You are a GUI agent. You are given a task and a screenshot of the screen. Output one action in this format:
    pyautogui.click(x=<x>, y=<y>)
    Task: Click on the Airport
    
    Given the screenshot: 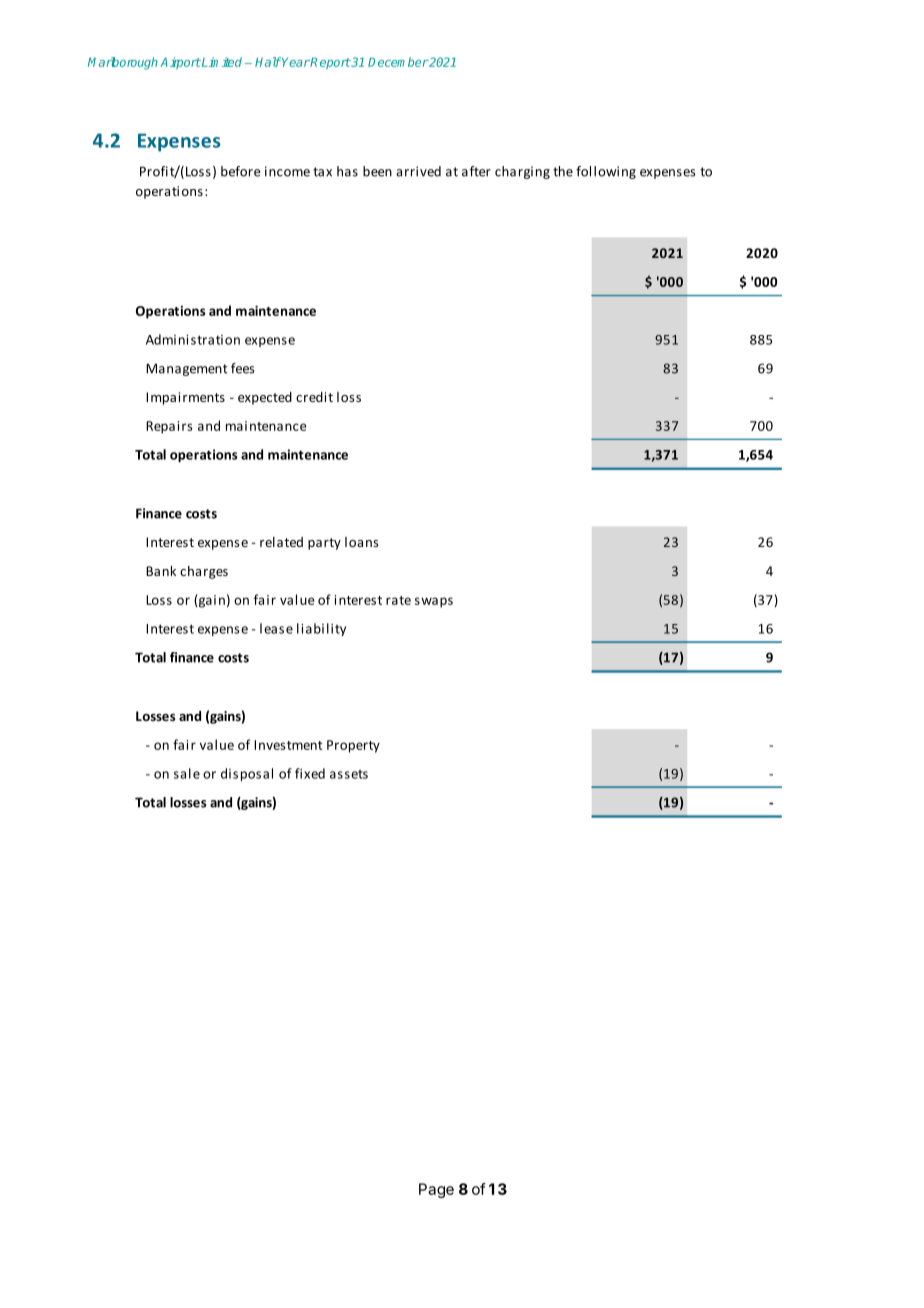 What is the action you would take?
    pyautogui.click(x=180, y=63)
